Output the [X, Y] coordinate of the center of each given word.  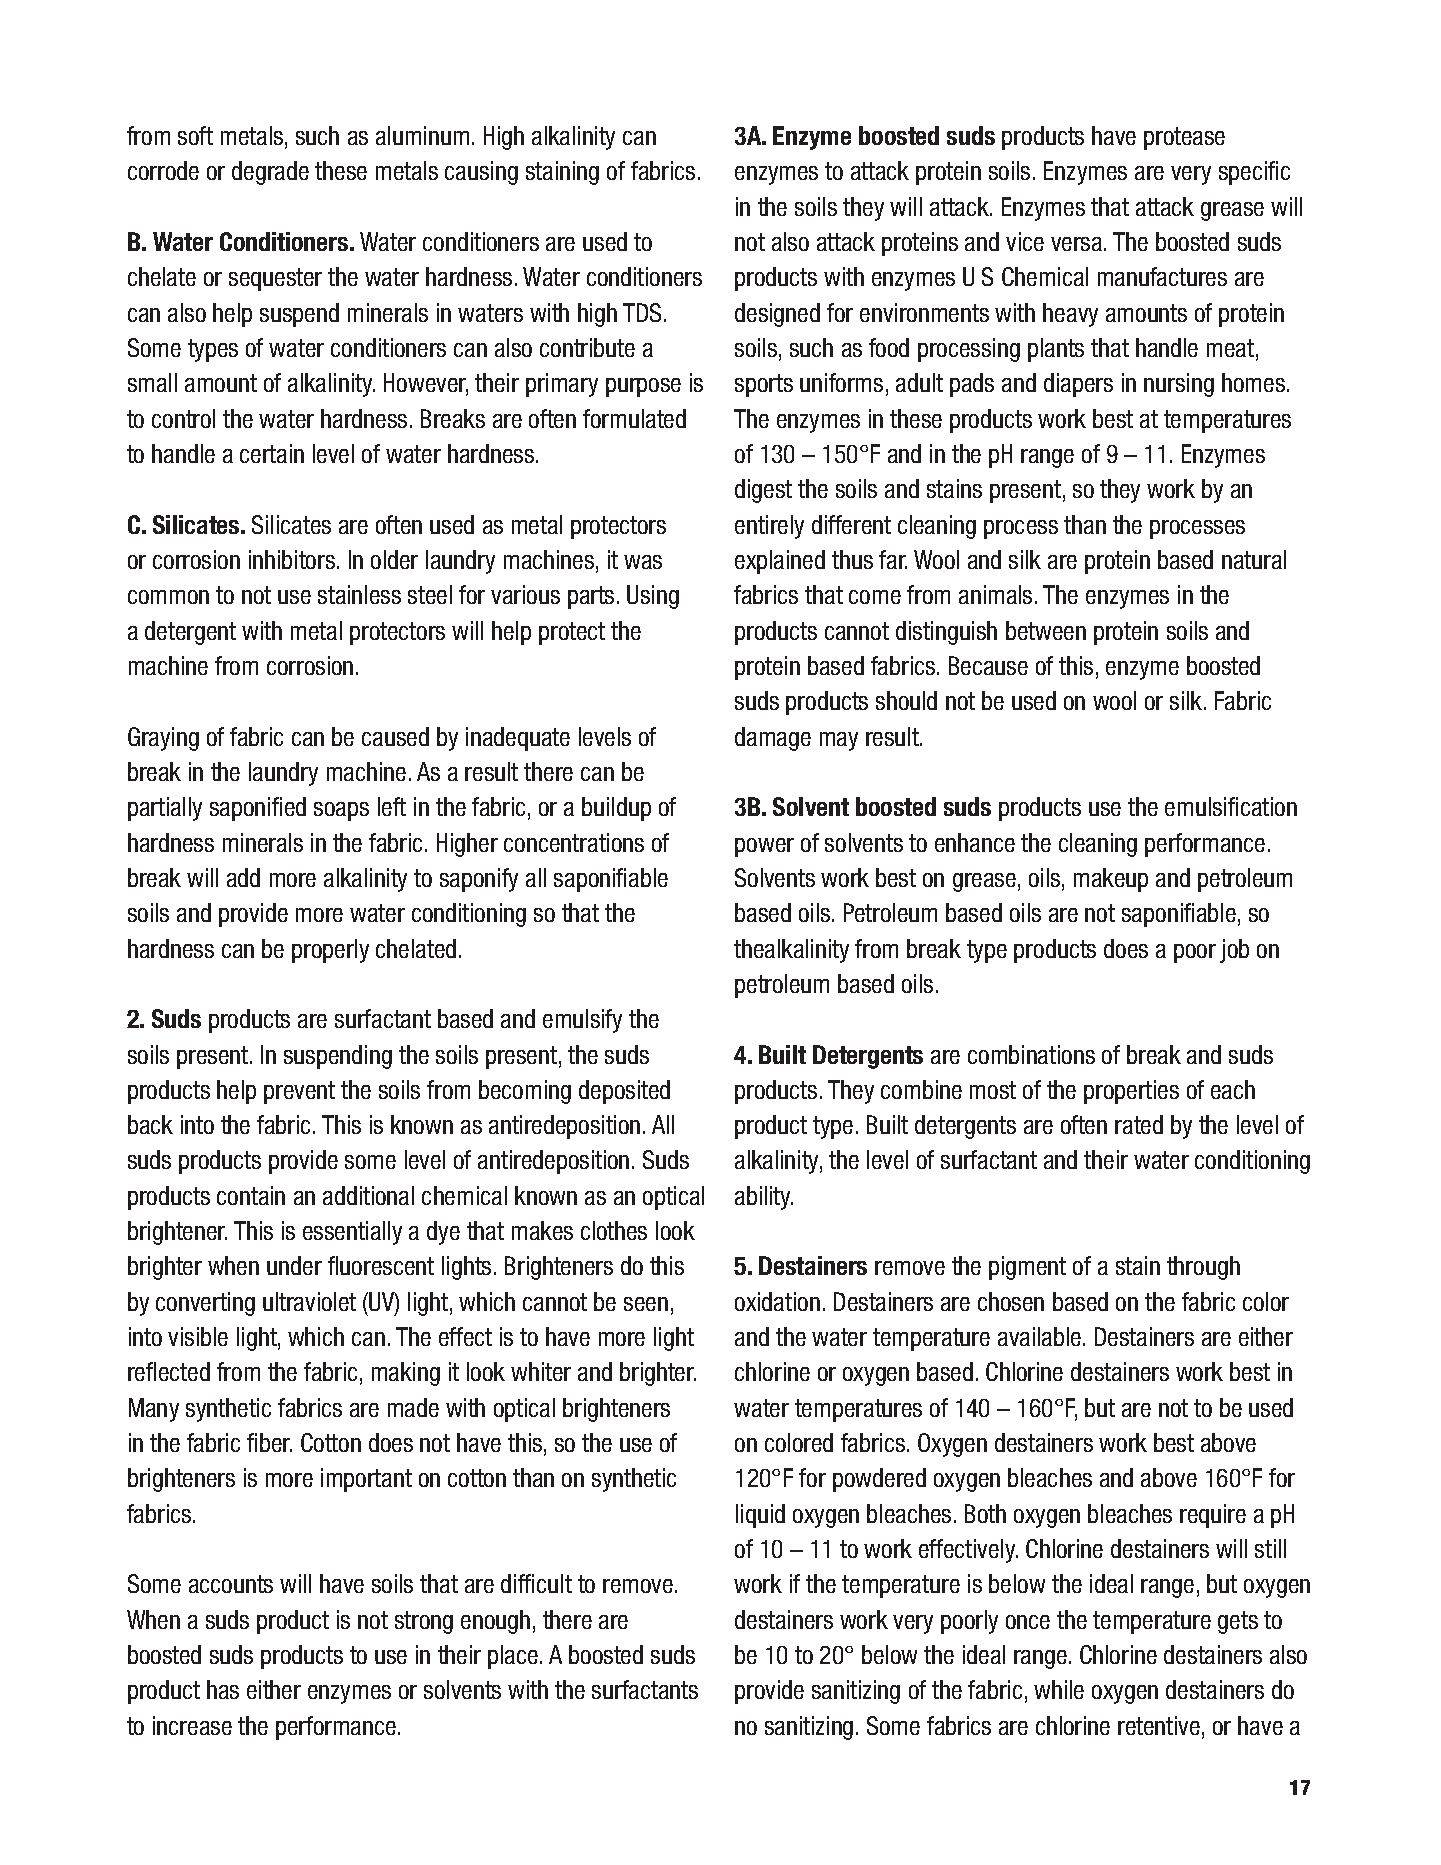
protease [1184, 138]
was [643, 562]
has [223, 1689]
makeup [1111, 880]
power [764, 847]
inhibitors [292, 559]
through [1203, 1268]
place [513, 1657]
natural [1254, 559]
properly [330, 951]
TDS [644, 312]
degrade [270, 173]
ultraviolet [309, 1301]
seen [646, 1304]
